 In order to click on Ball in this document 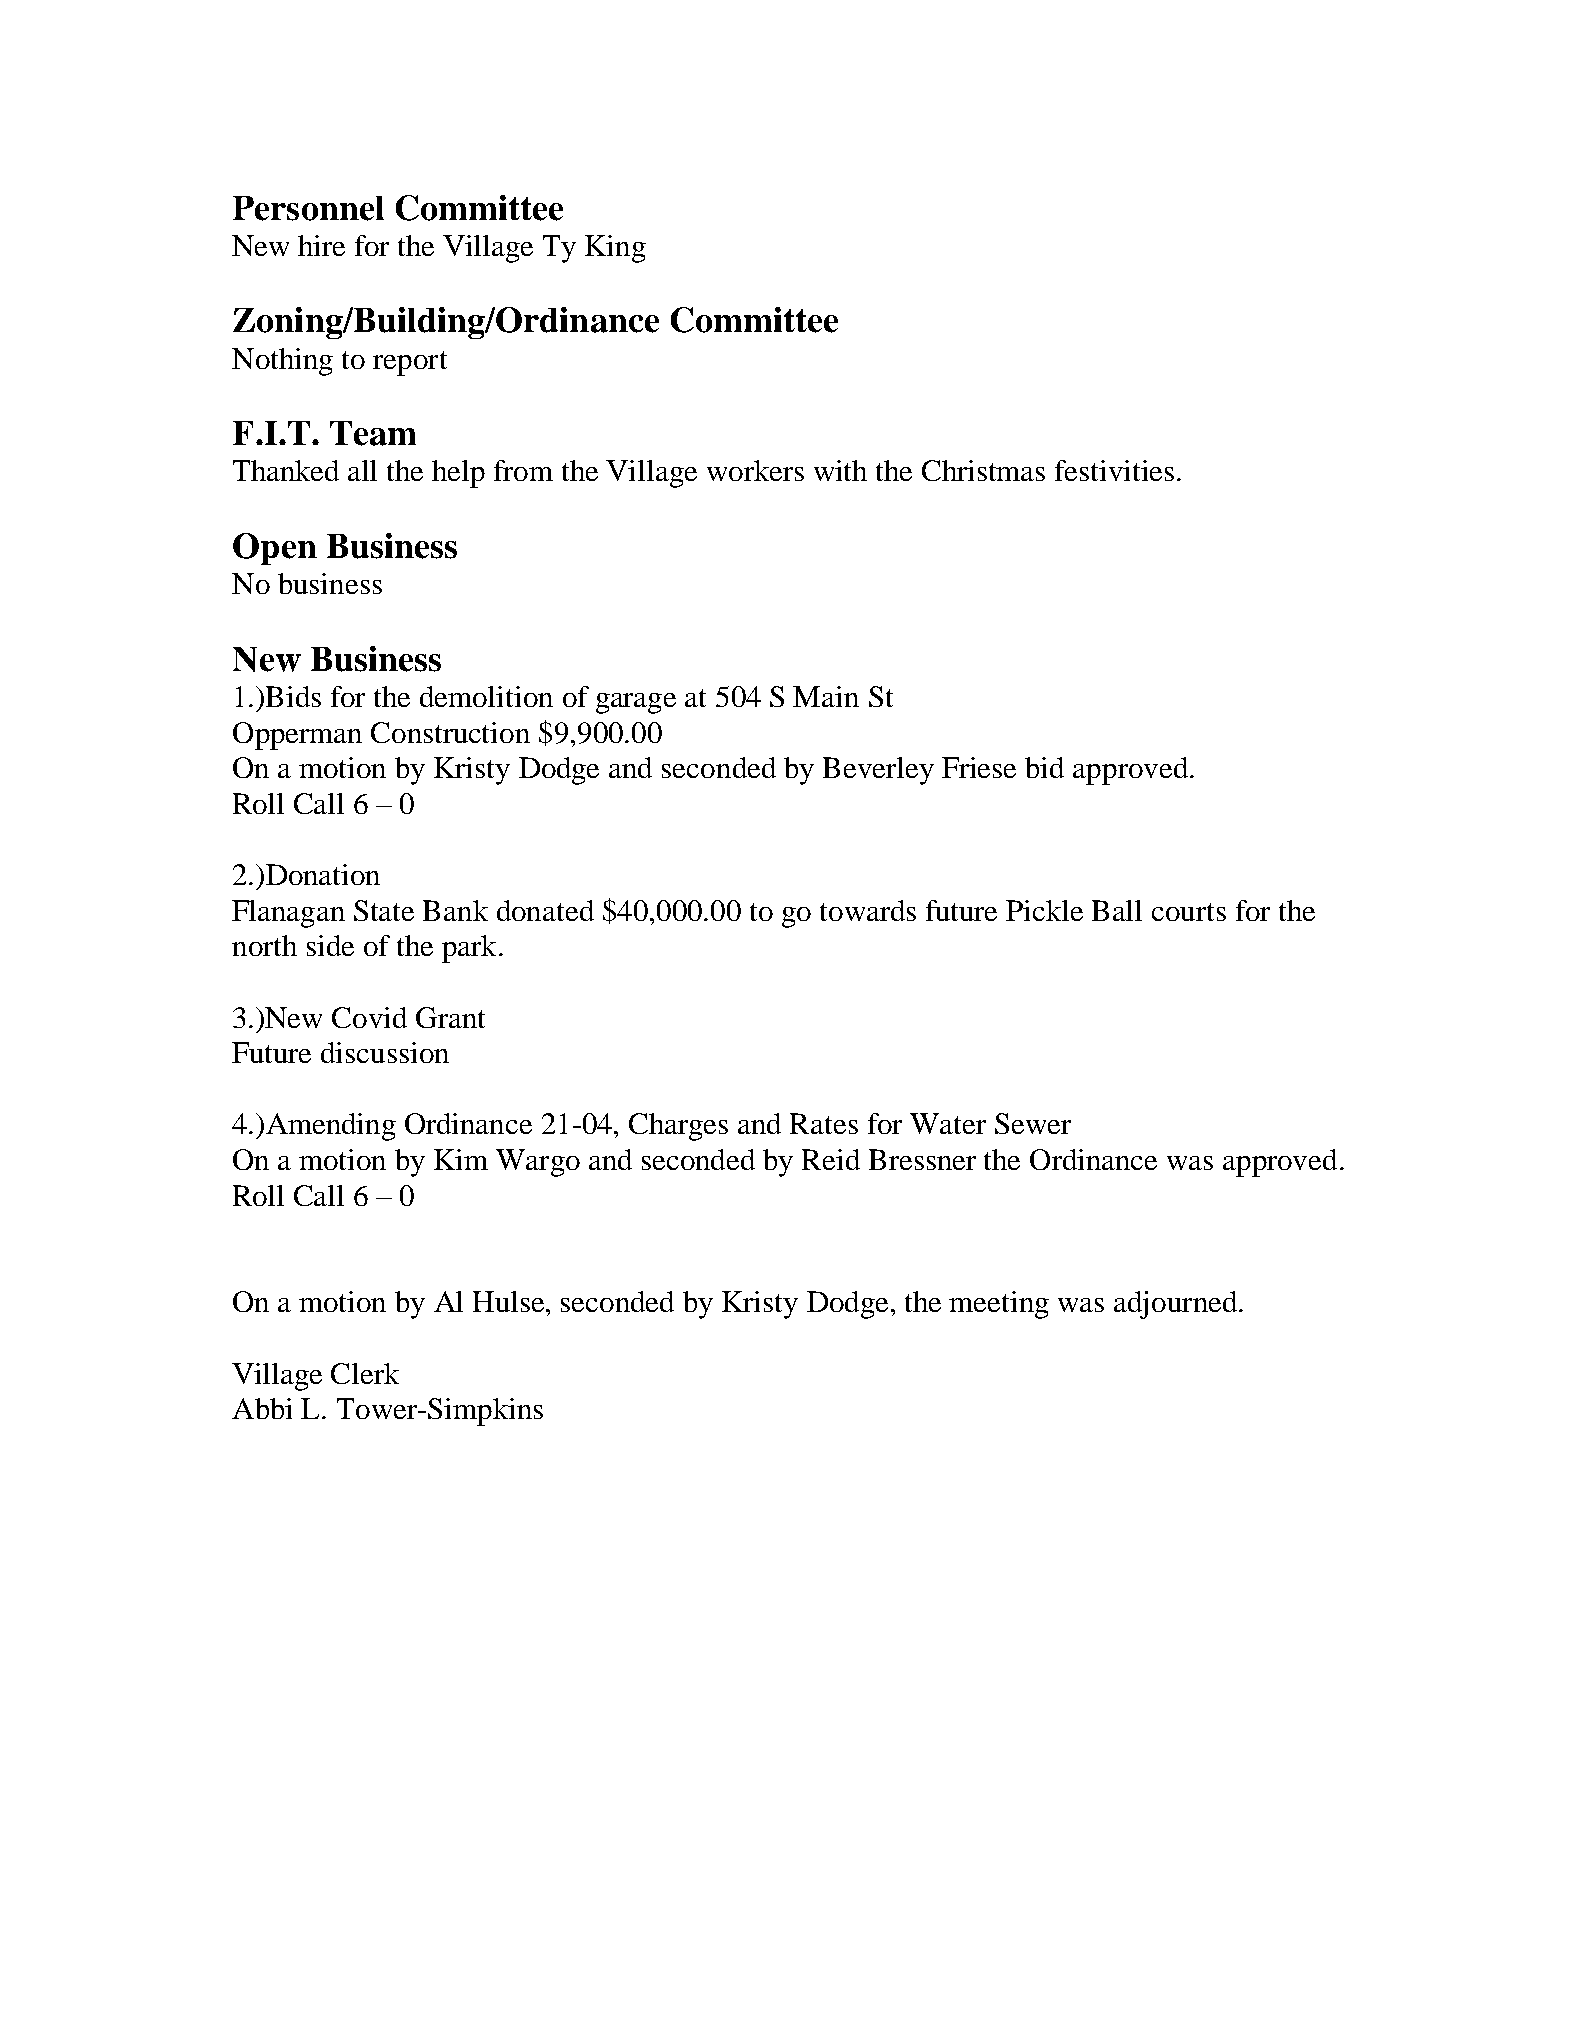, I will do `click(1117, 910)`.
